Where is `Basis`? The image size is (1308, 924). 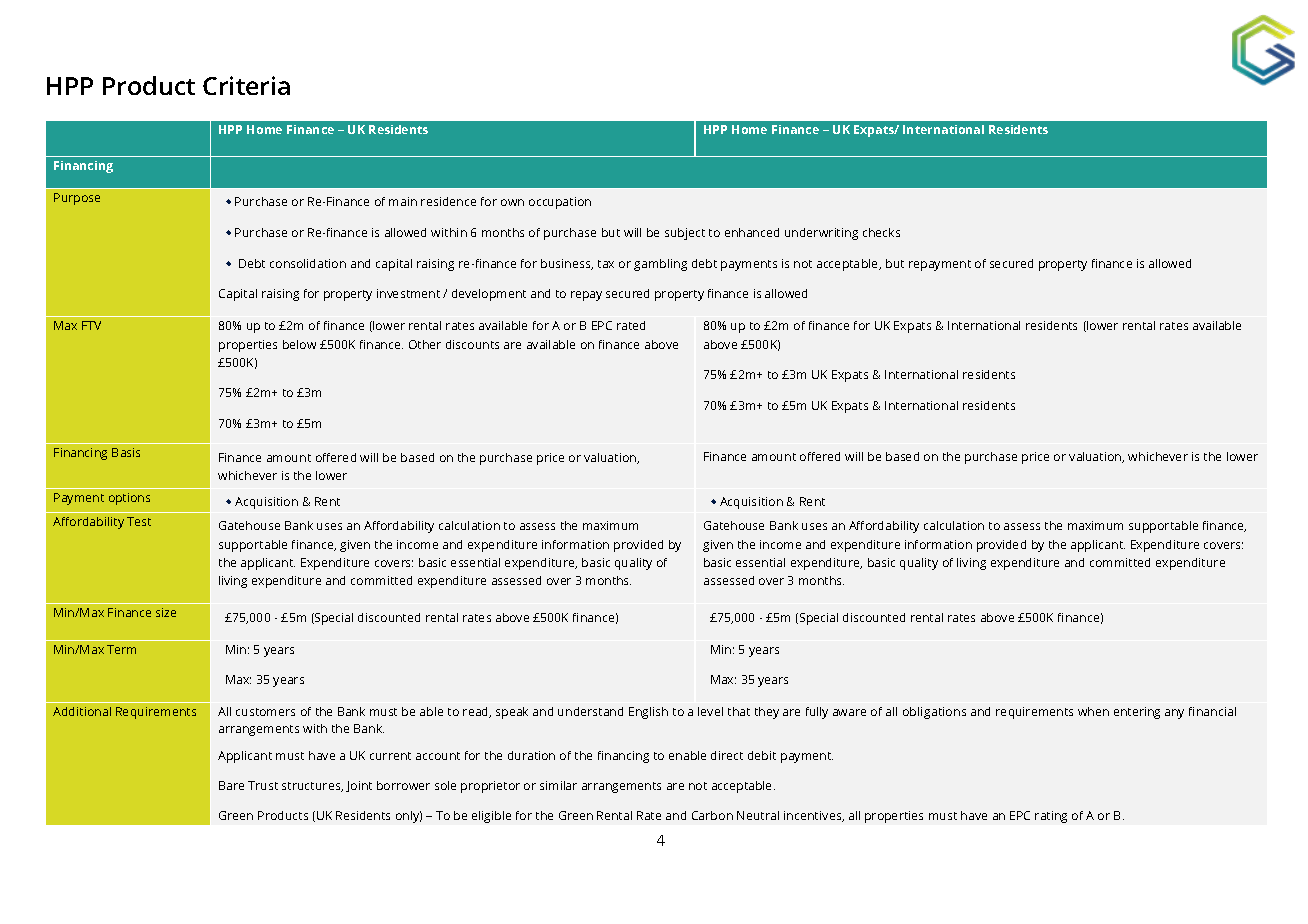
Basis is located at coordinates (126, 452).
